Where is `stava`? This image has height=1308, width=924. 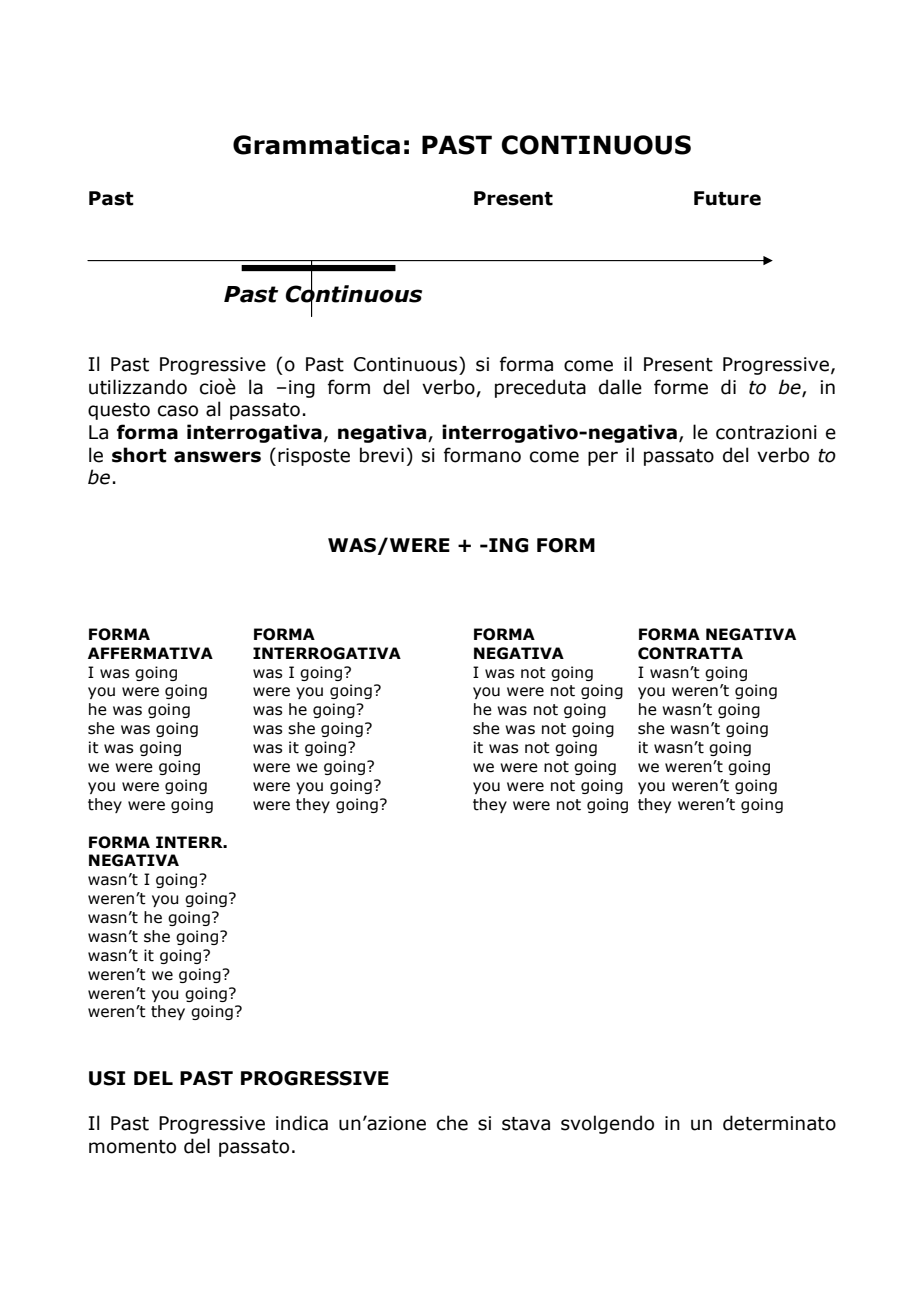 stava is located at coordinates (526, 1124).
